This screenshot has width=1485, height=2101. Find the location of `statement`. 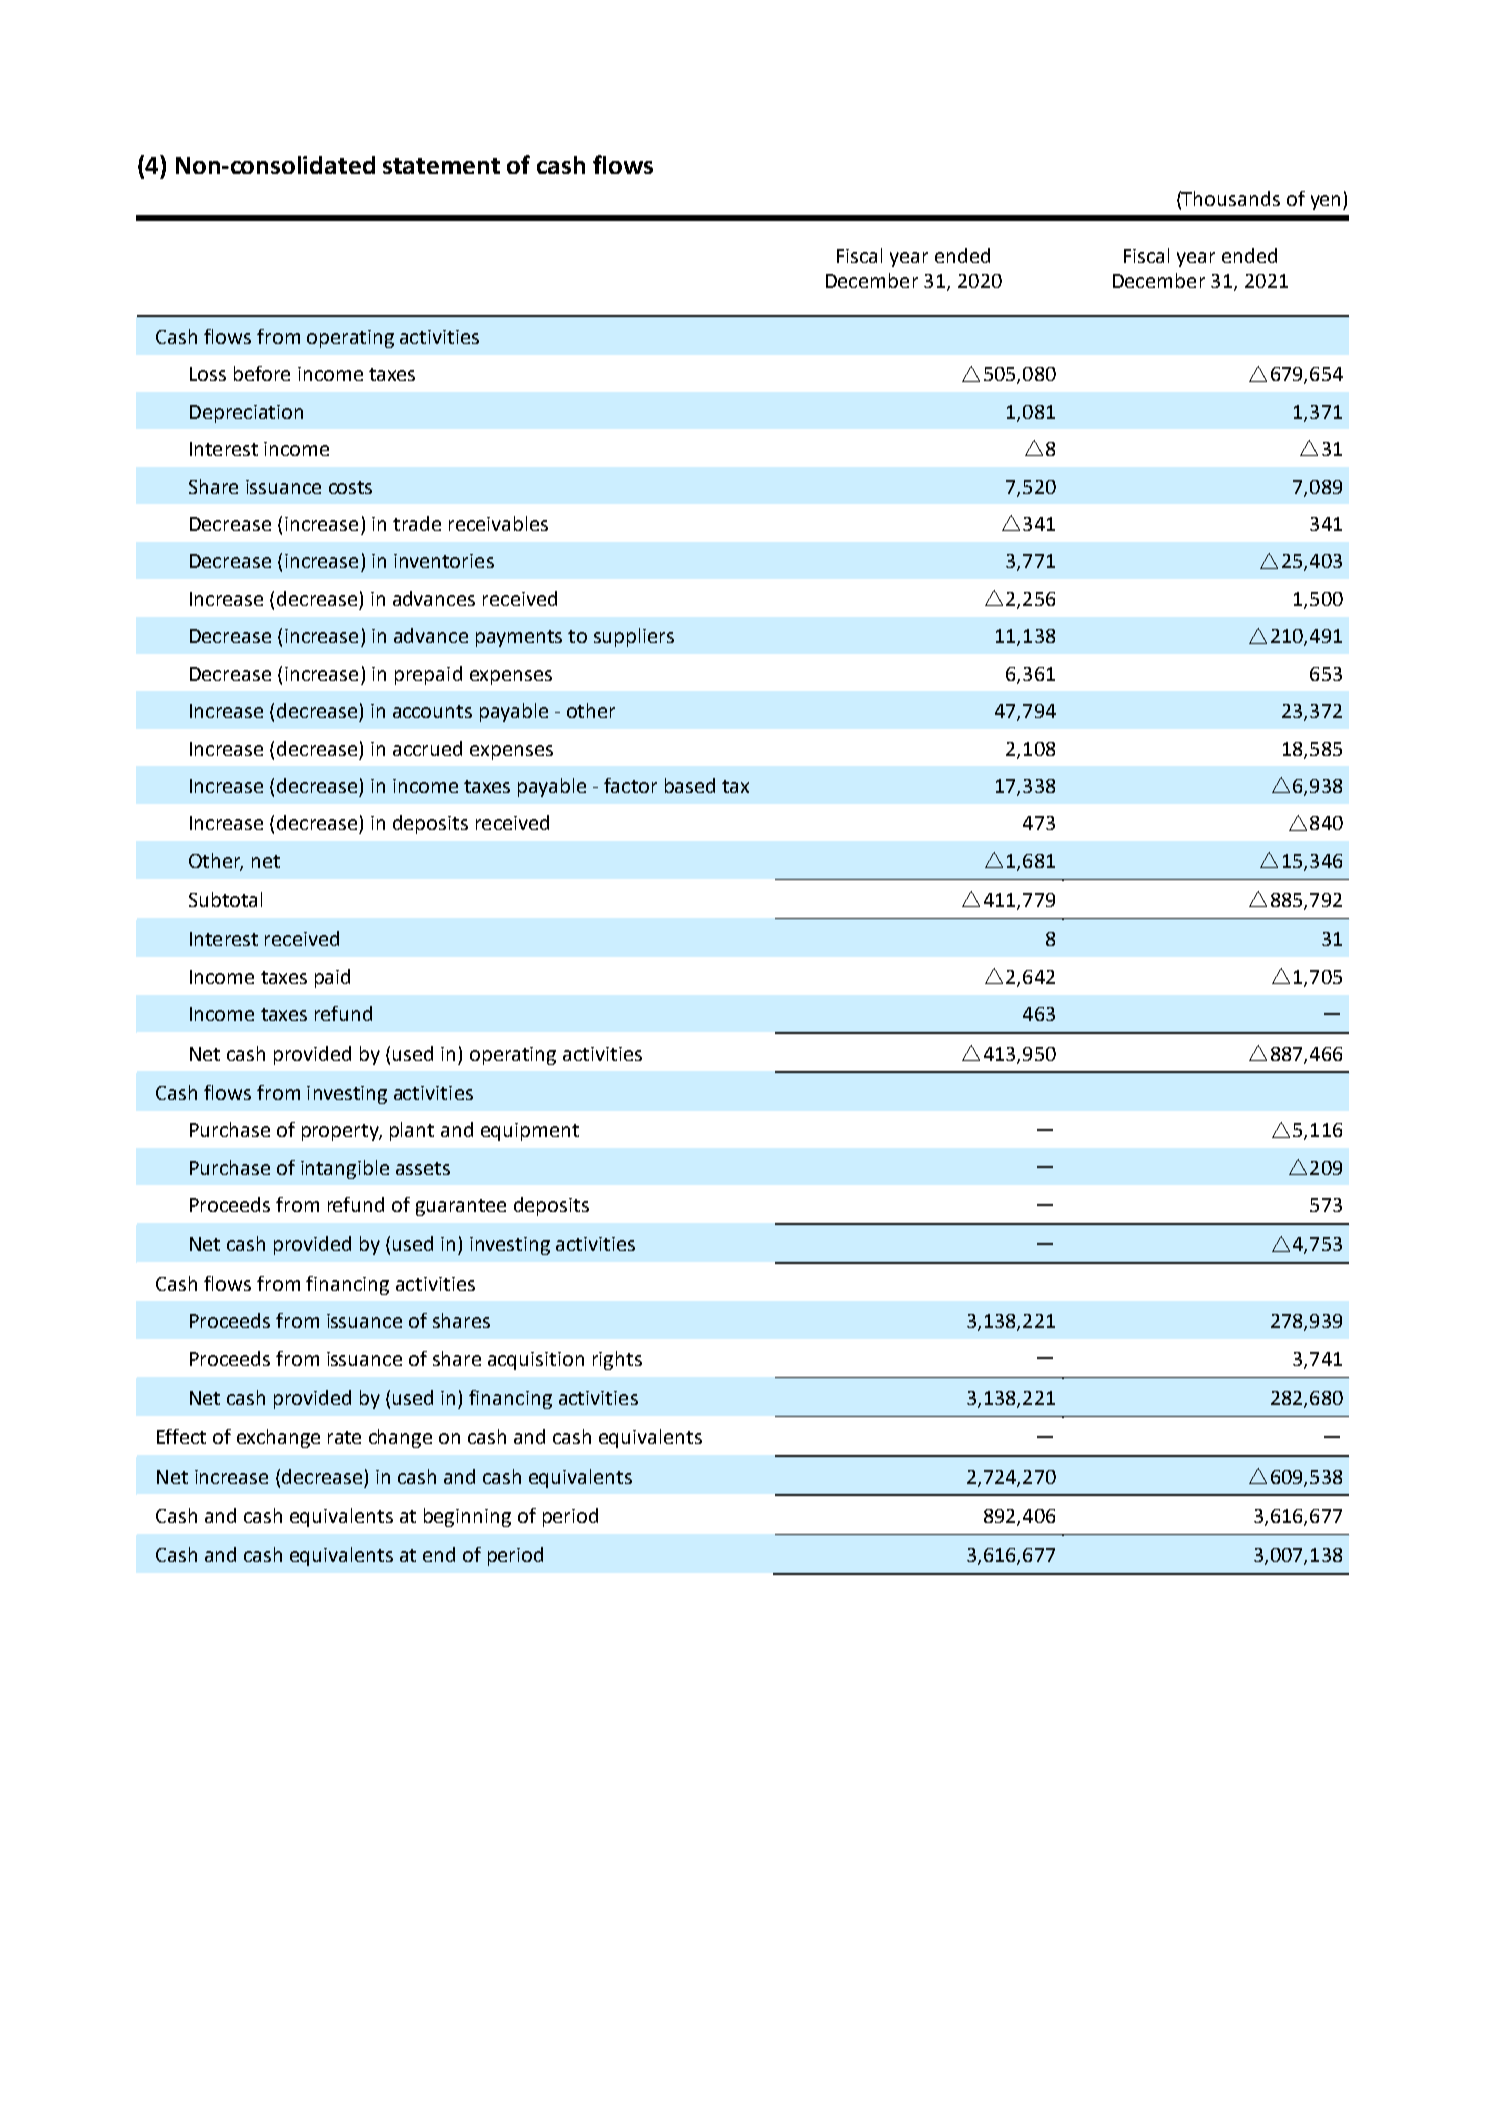

statement is located at coordinates (441, 166).
